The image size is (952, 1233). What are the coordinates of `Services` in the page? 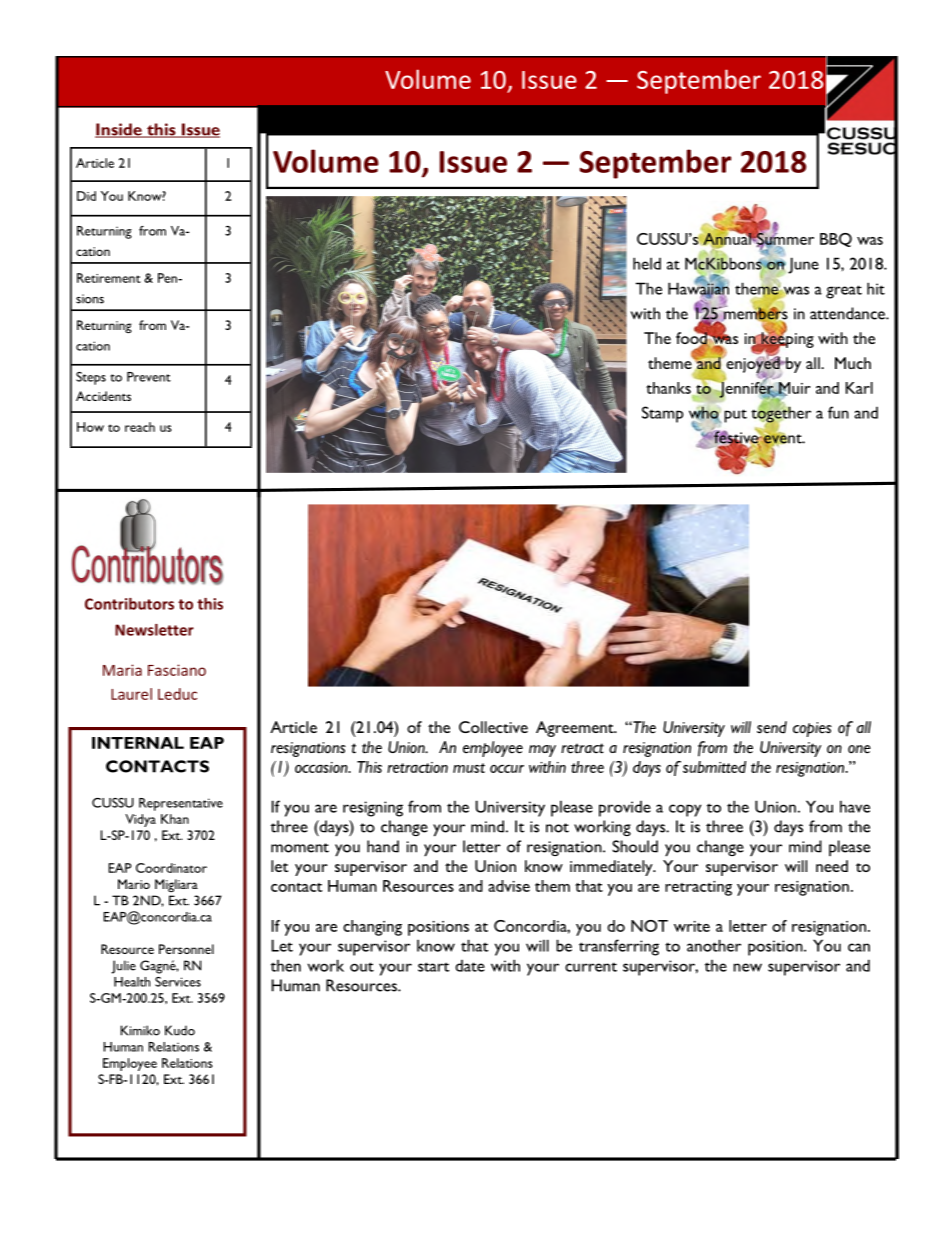 It's located at (178, 982).
